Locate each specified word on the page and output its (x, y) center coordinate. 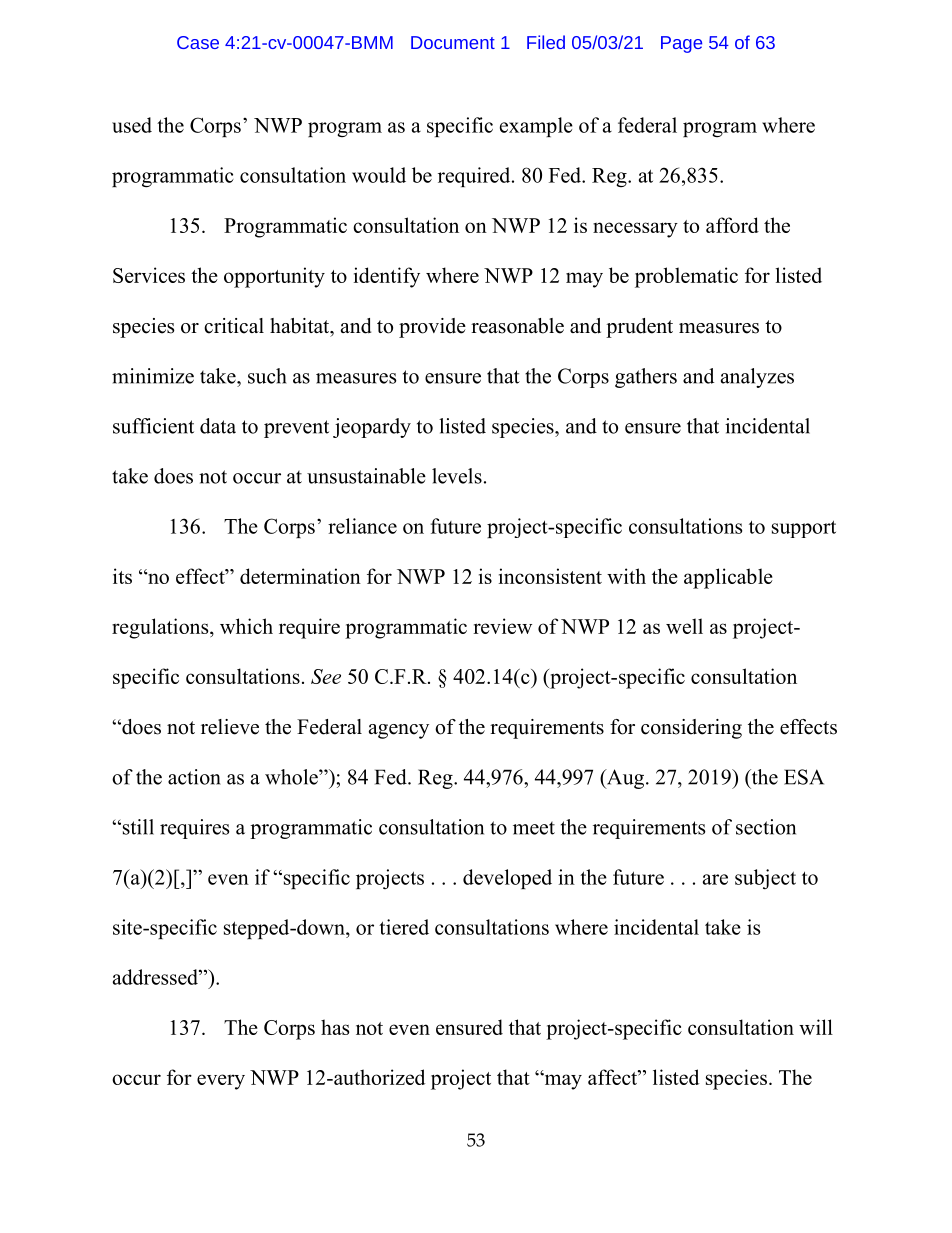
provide (432, 328)
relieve (230, 727)
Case (198, 42)
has (335, 1027)
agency (399, 731)
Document (453, 42)
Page (681, 44)
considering (691, 729)
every (221, 1082)
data (218, 426)
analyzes (757, 378)
